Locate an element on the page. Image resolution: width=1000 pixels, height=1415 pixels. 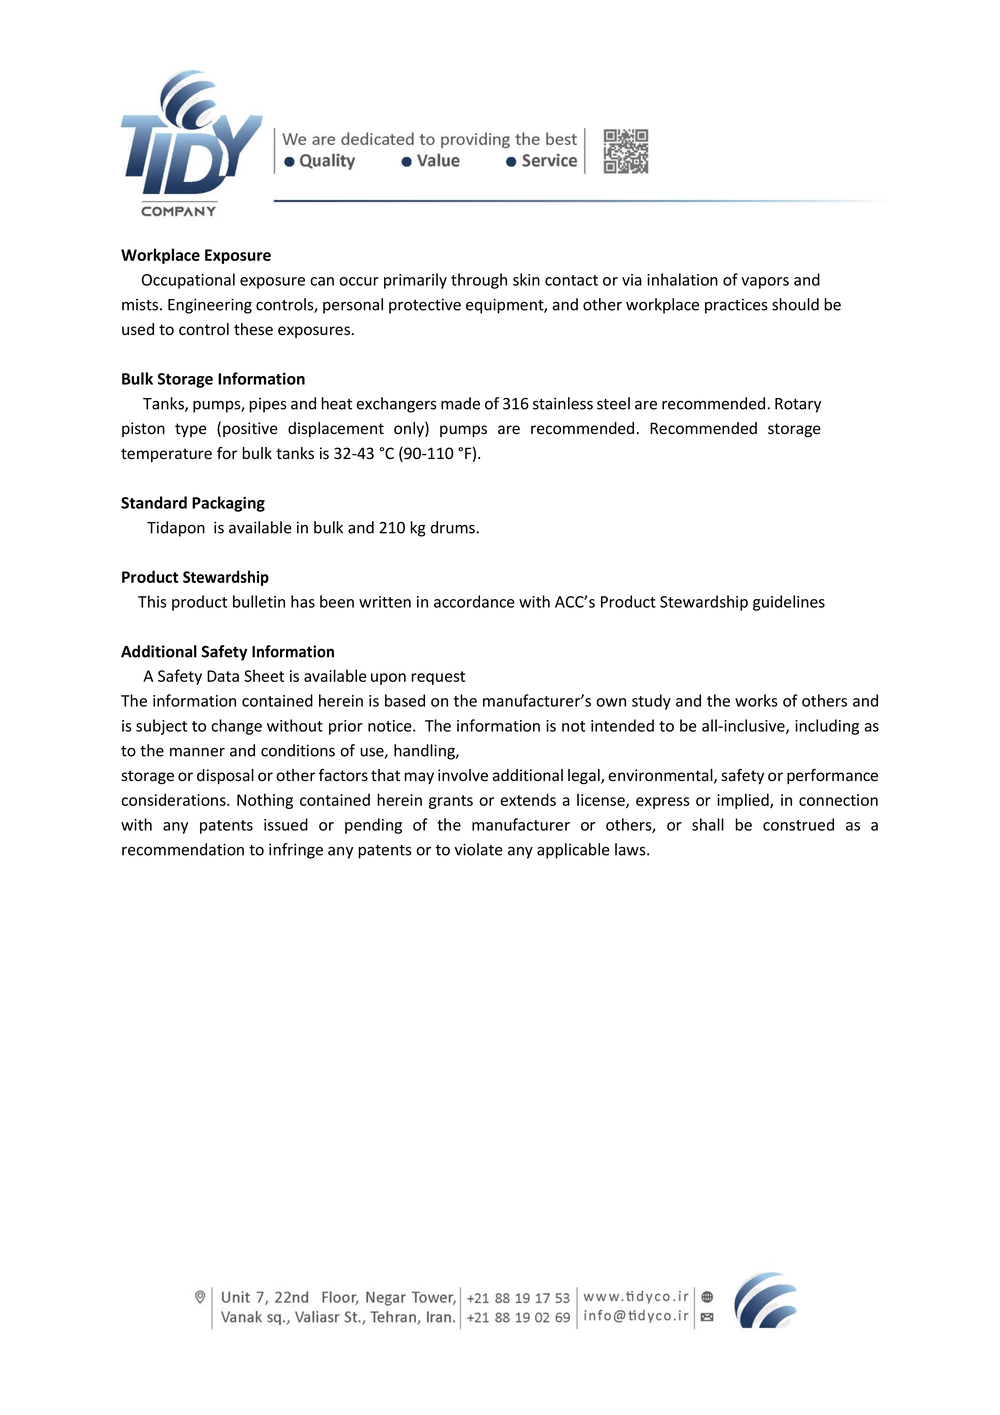
practices is located at coordinates (736, 306).
